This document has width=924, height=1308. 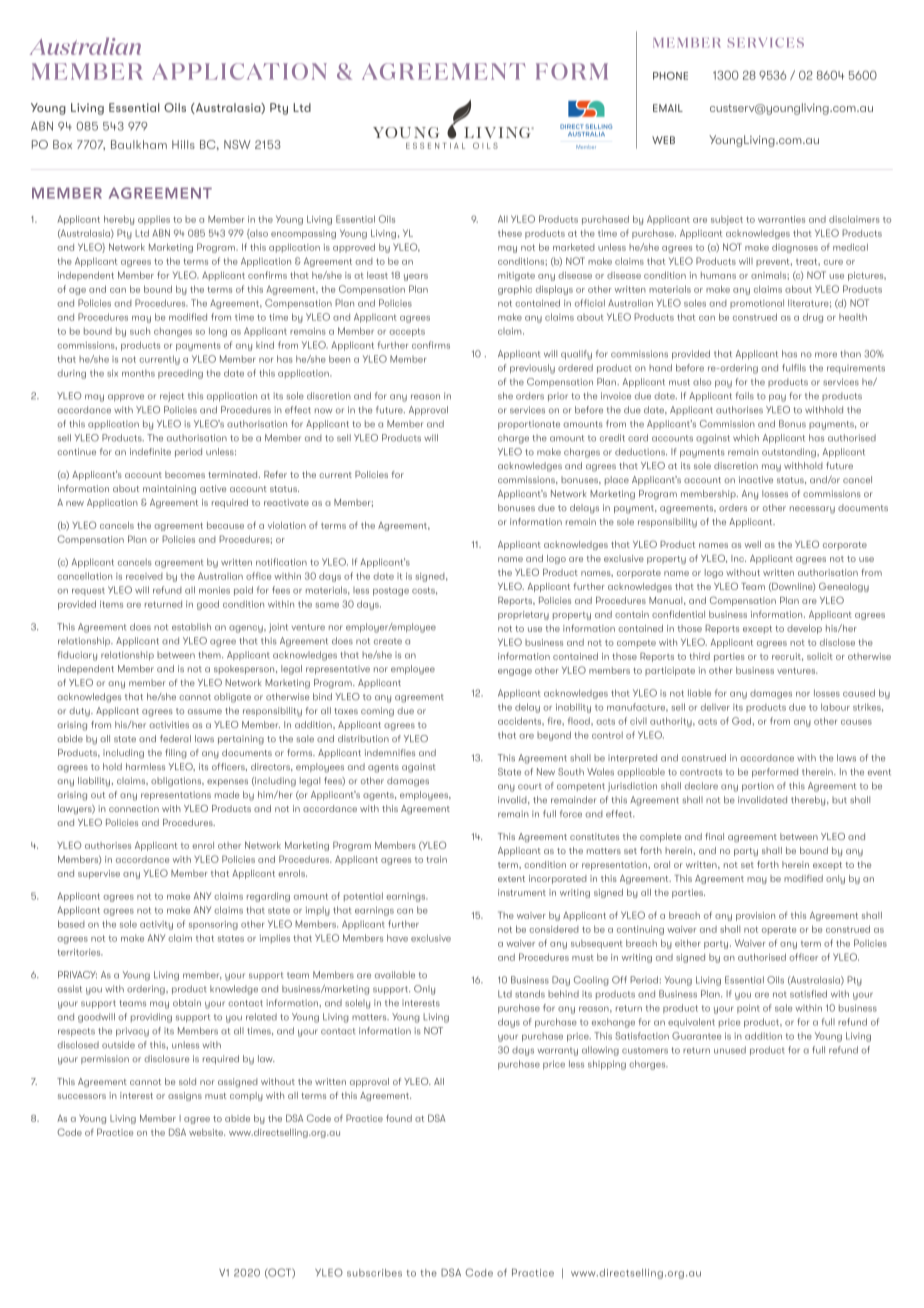 I want to click on postage, so click(x=391, y=591).
